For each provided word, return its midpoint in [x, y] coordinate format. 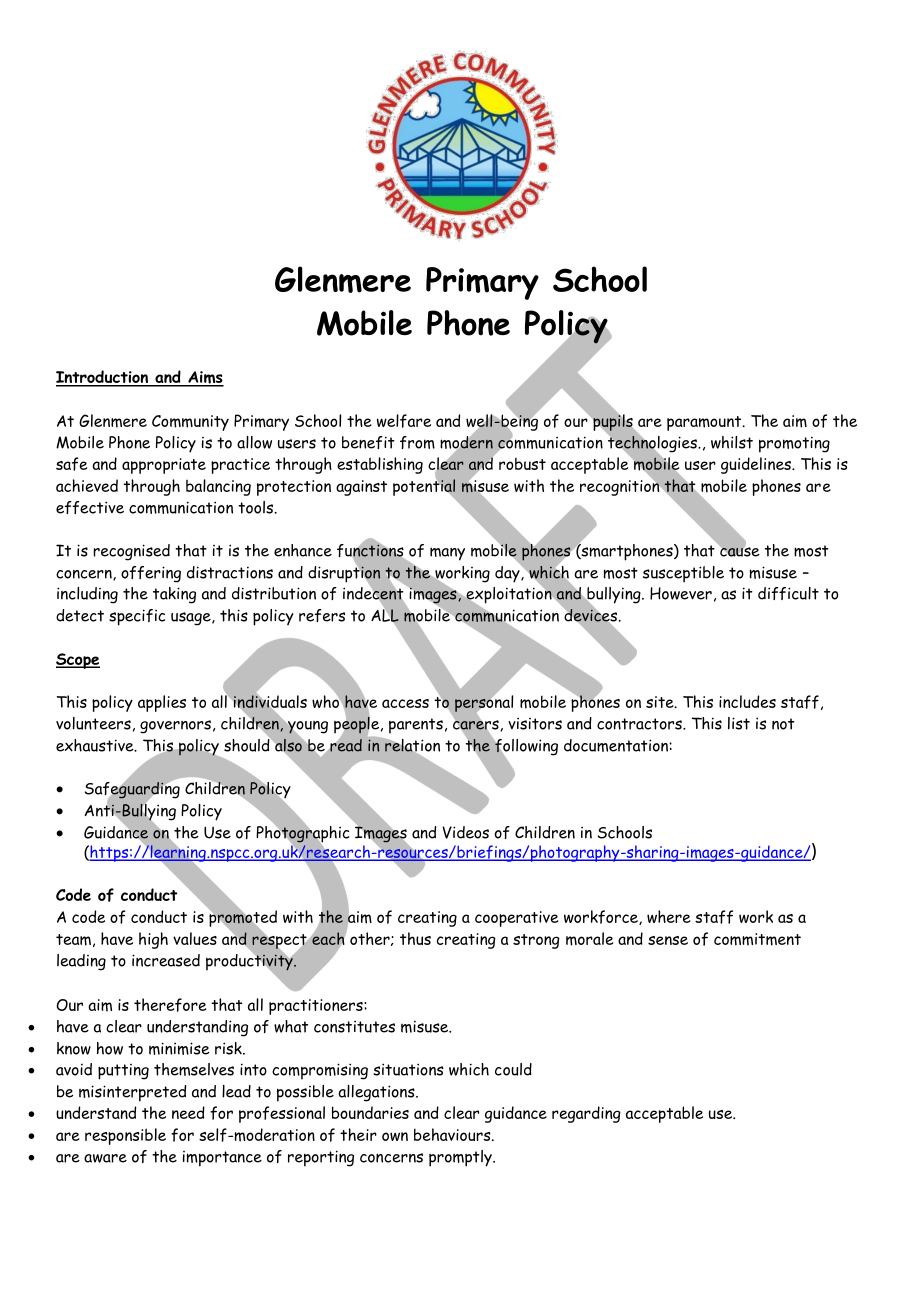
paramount [705, 423]
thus [415, 938]
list [739, 723]
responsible [125, 1136]
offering [151, 574]
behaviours [453, 1134]
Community [190, 423]
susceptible [683, 574]
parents [416, 726]
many [447, 554]
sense [668, 940]
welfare [404, 421]
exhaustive [96, 745]
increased [166, 960]
